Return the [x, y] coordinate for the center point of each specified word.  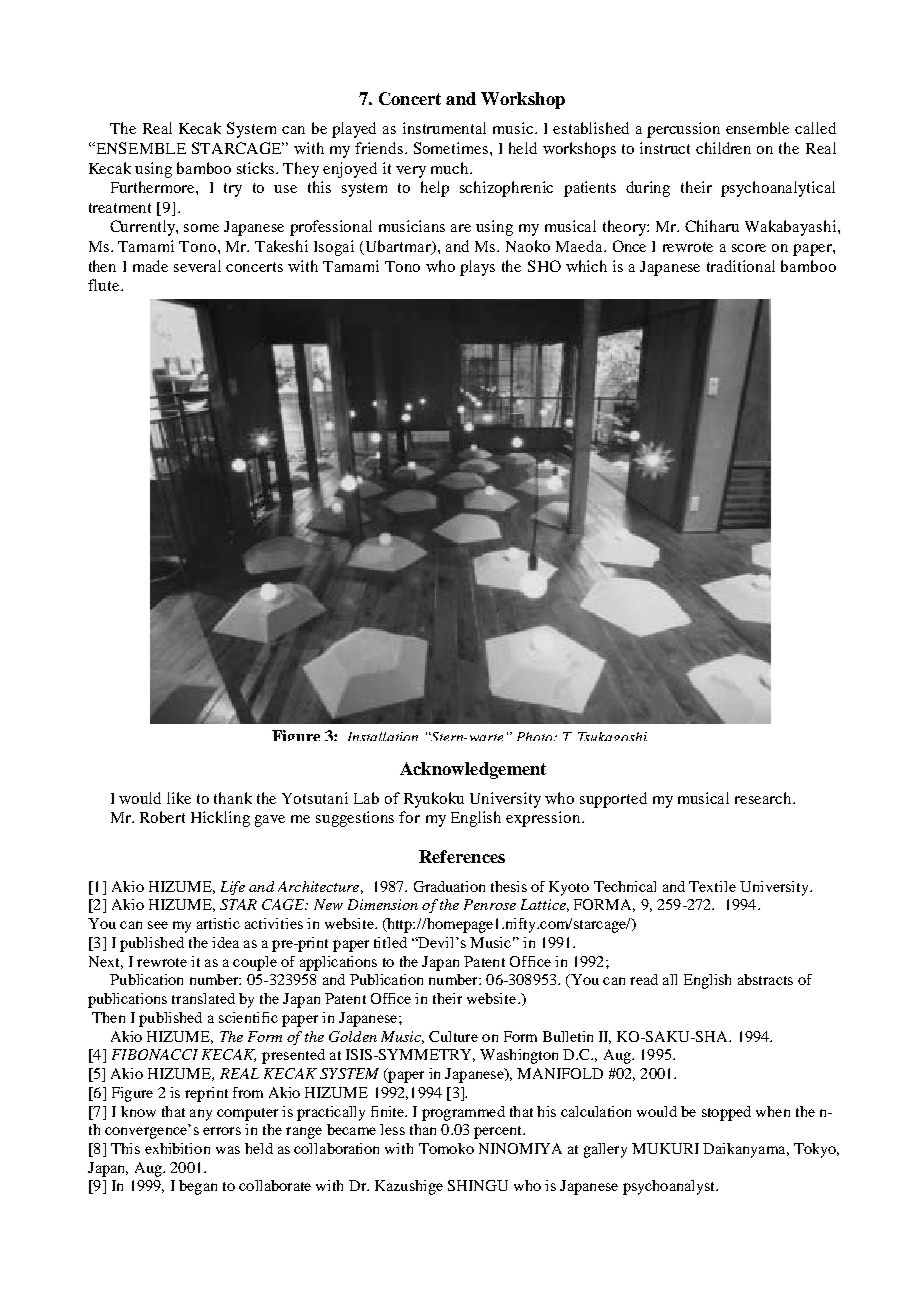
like [179, 798]
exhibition [177, 1148]
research [765, 798]
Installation [383, 736]
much [451, 168]
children [723, 148]
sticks [257, 168]
